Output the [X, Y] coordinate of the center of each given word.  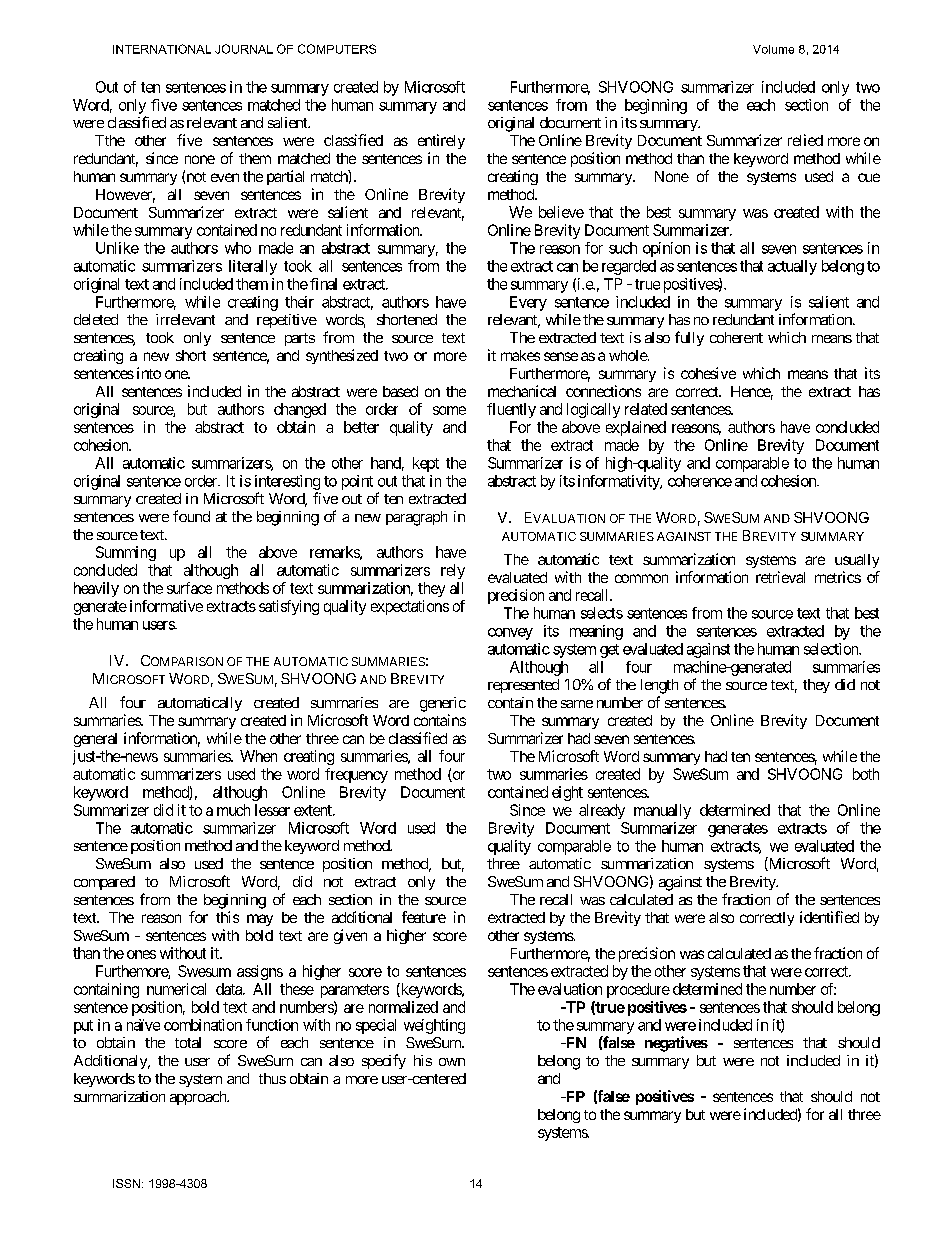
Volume [773, 49]
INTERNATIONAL [162, 49]
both [866, 774]
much [233, 810]
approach [199, 1098]
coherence [700, 481]
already [602, 811]
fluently [511, 410]
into [149, 373]
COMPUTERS [337, 49]
